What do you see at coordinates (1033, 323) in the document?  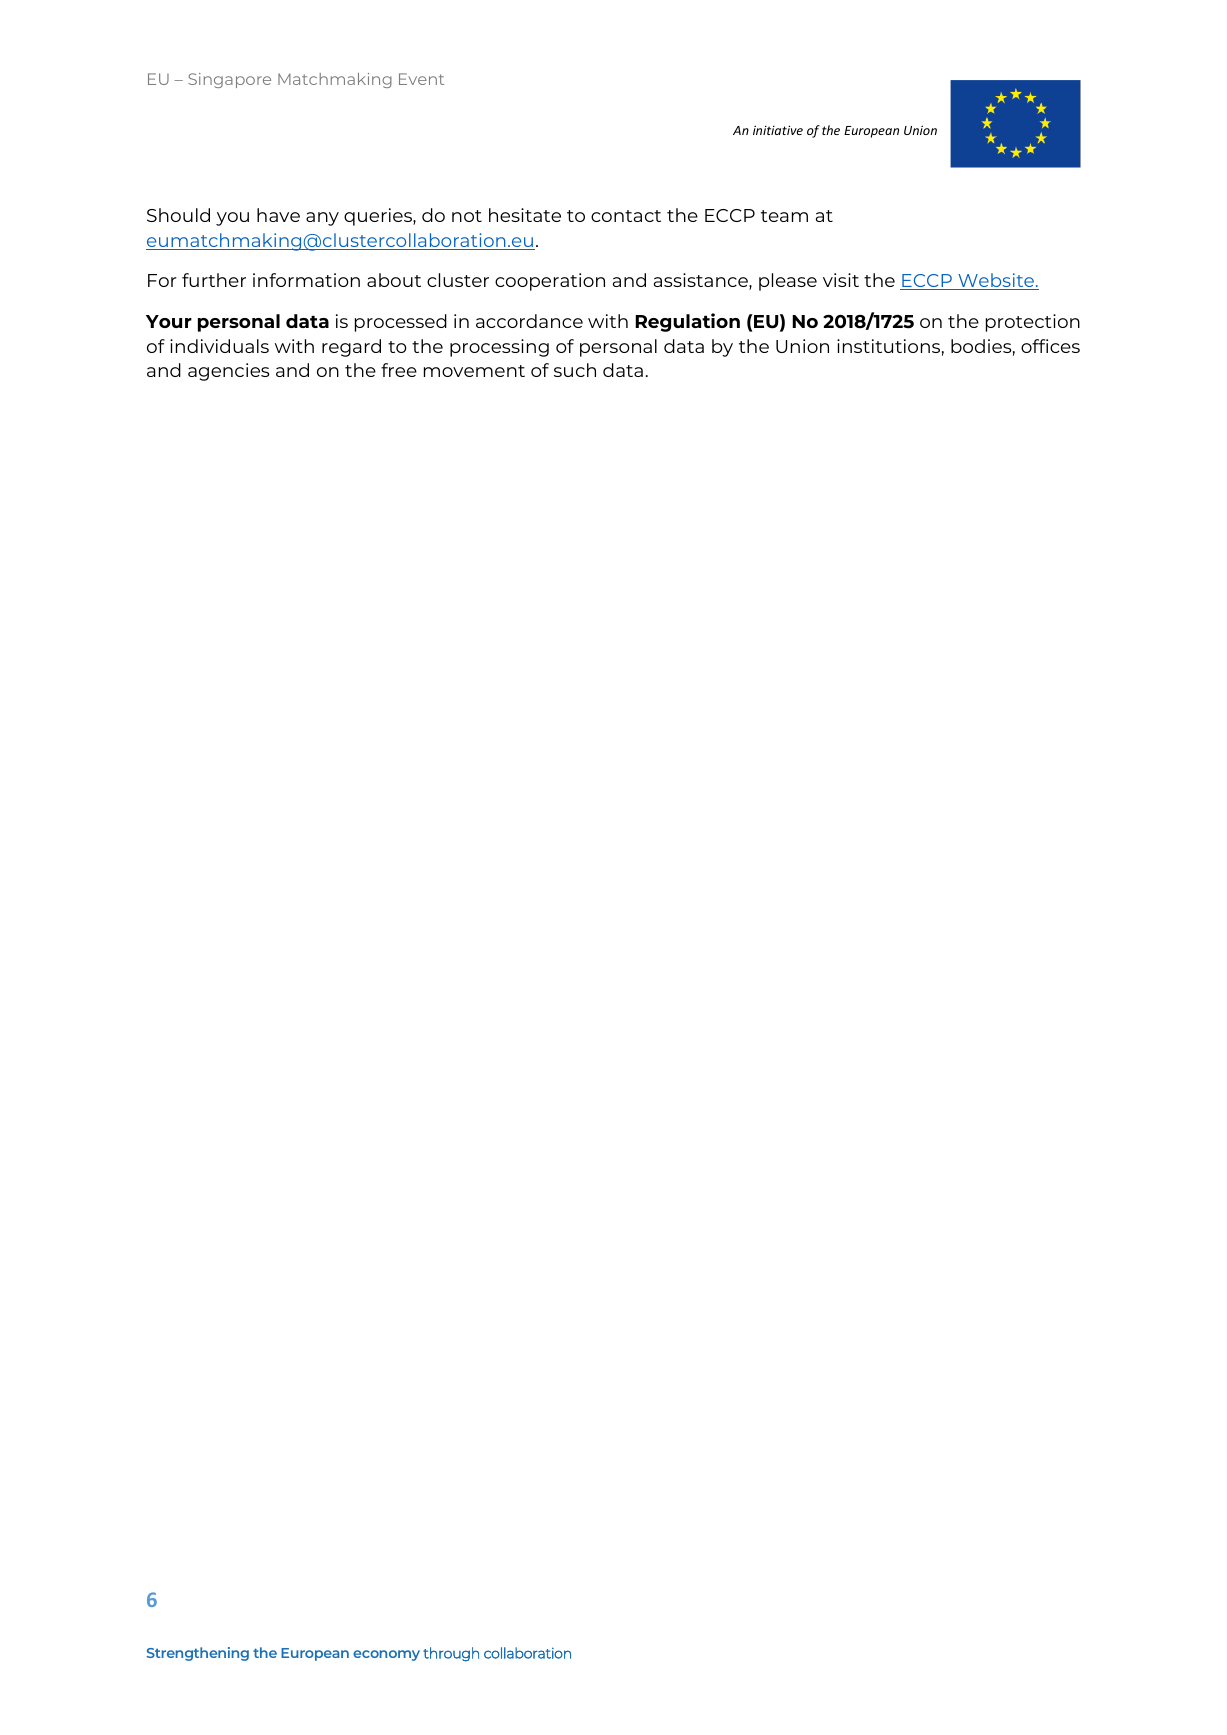 I see `protection` at bounding box center [1033, 323].
